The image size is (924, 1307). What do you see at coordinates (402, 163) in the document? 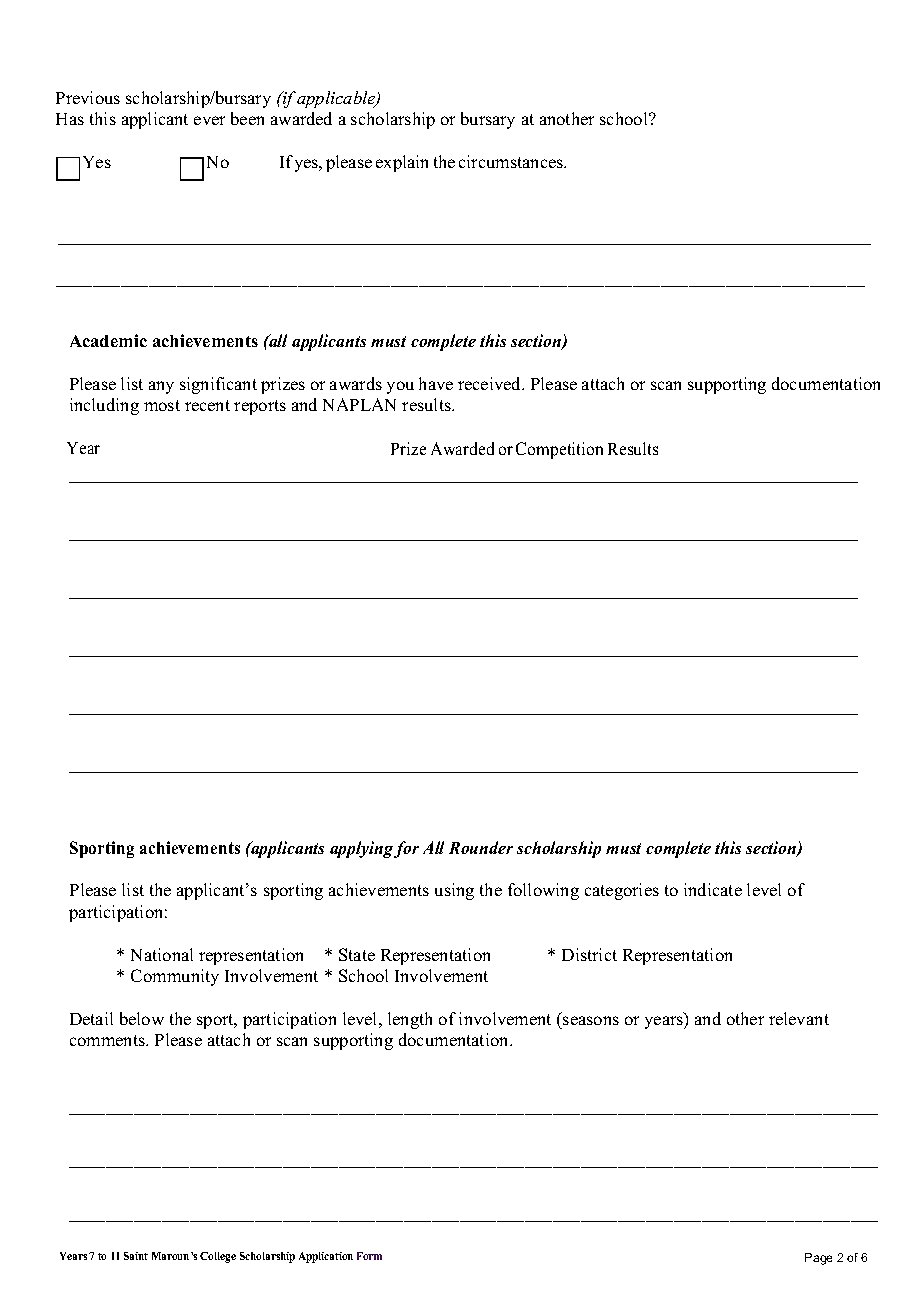
I see `explain` at bounding box center [402, 163].
